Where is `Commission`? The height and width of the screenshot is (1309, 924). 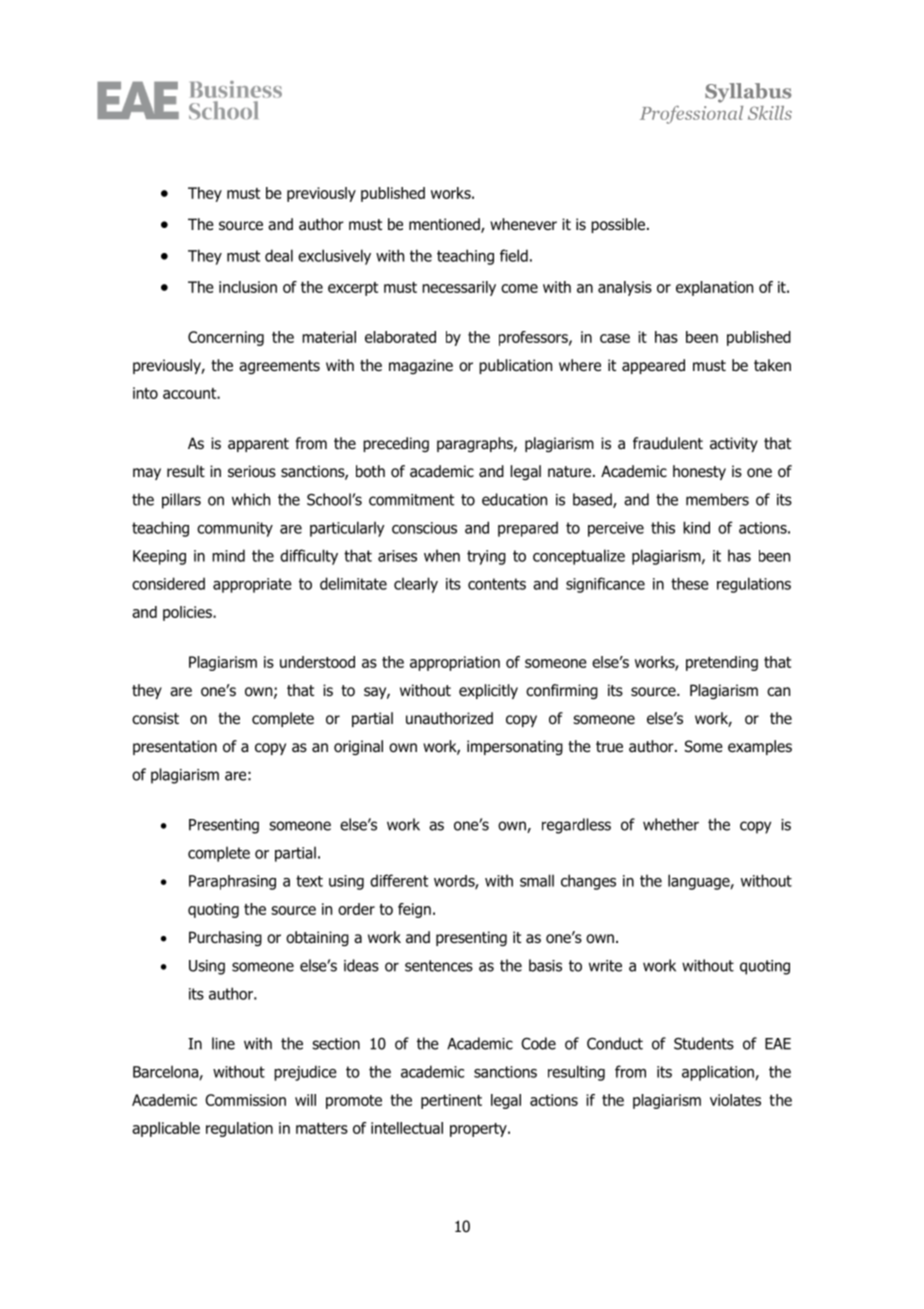
Commission is located at coordinates (245, 1100).
